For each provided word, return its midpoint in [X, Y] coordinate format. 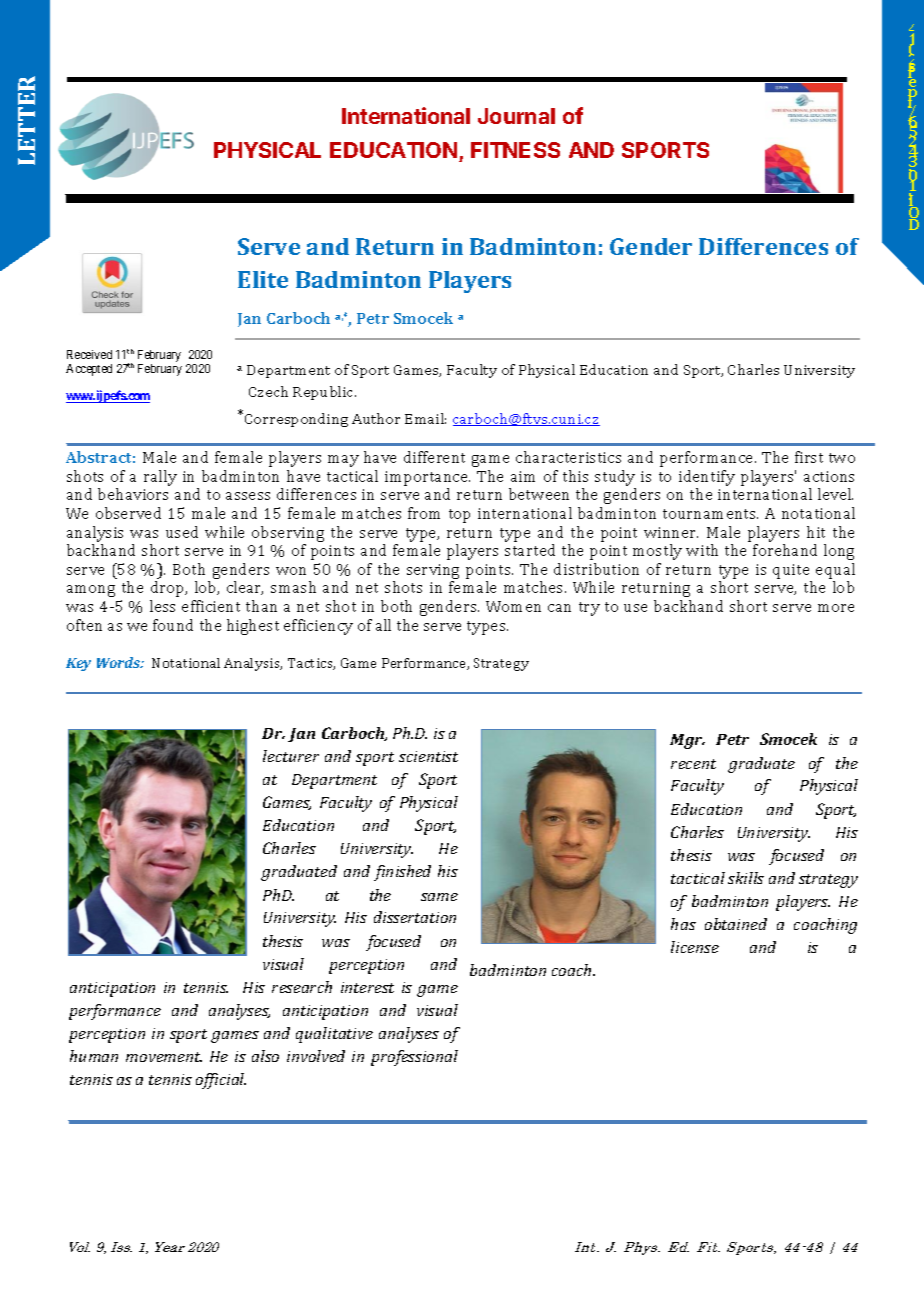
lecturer [291, 756]
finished [402, 873]
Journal [516, 116]
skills [746, 878]
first [809, 457]
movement [164, 1057]
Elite [263, 279]
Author [376, 418]
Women [513, 606]
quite [791, 571]
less [162, 606]
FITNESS [515, 150]
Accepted [89, 370]
